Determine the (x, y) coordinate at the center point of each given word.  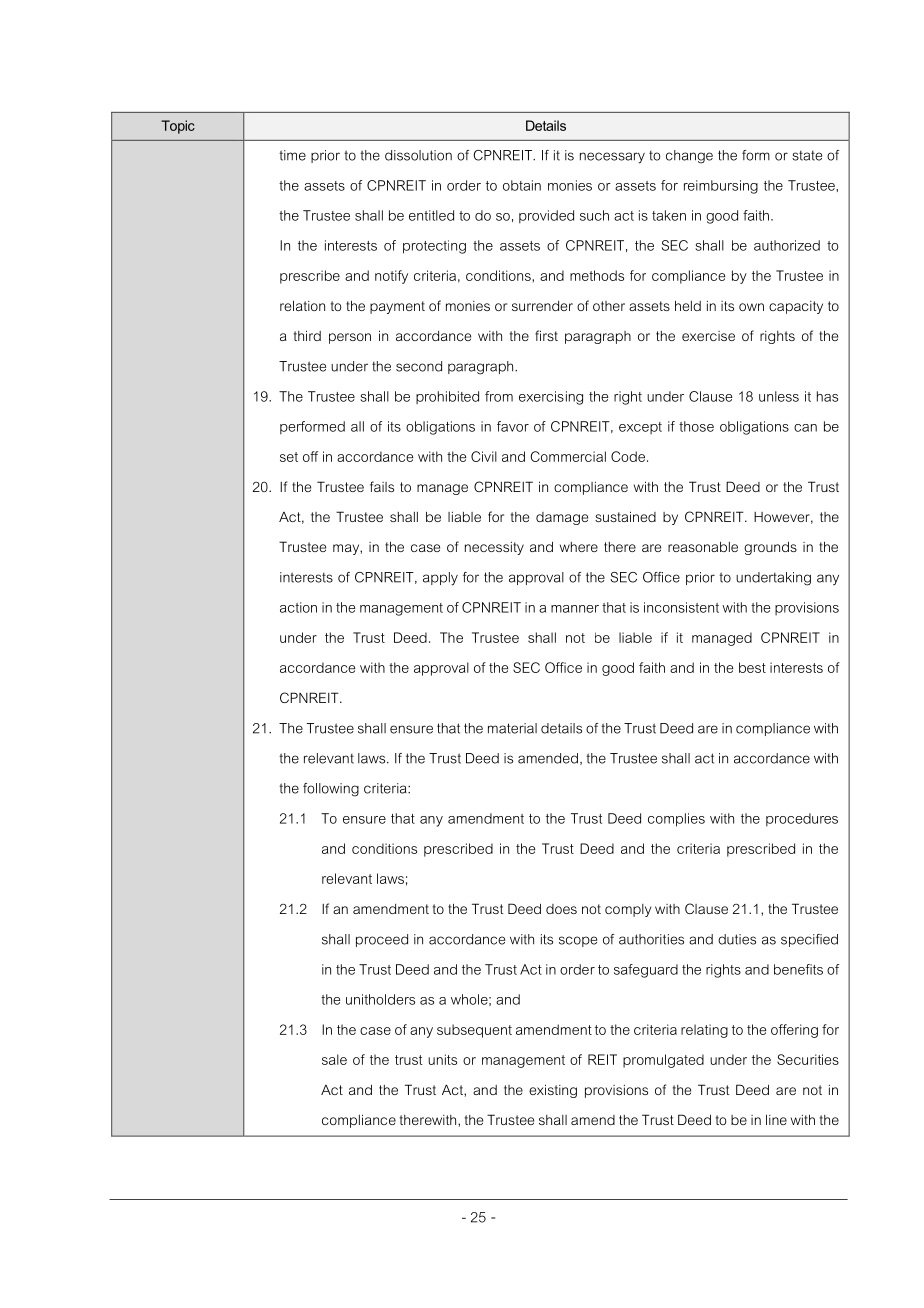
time (292, 155)
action (298, 607)
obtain (522, 185)
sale (334, 1059)
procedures (802, 820)
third (307, 335)
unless (779, 396)
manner (575, 609)
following (331, 790)
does (561, 909)
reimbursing (721, 187)
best (752, 667)
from (499, 396)
